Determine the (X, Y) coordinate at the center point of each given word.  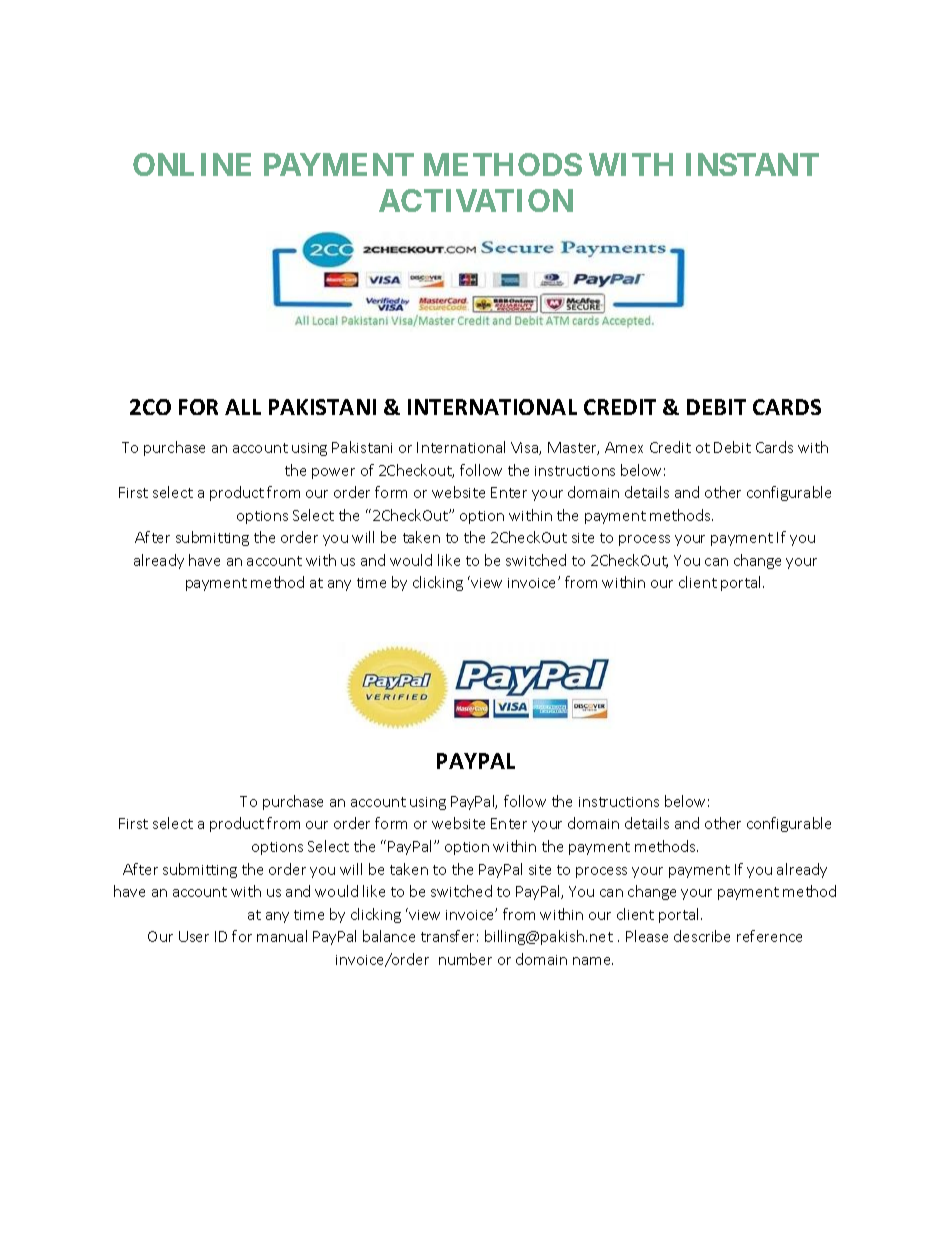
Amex (624, 447)
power (333, 473)
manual (282, 936)
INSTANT (752, 164)
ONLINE (192, 164)
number (465, 959)
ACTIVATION (476, 200)
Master (573, 448)
